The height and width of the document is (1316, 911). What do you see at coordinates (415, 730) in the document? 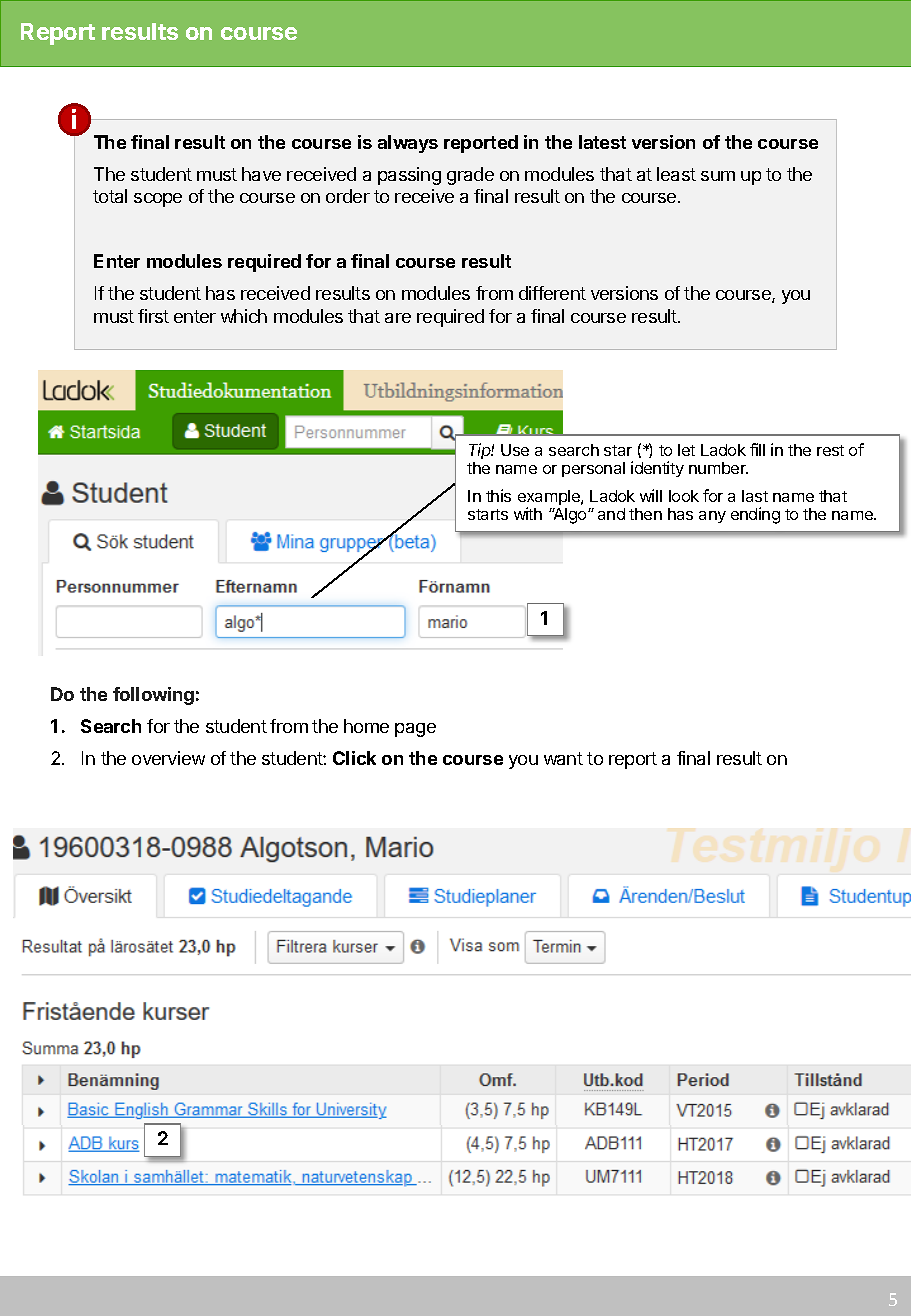
I see `page` at bounding box center [415, 730].
